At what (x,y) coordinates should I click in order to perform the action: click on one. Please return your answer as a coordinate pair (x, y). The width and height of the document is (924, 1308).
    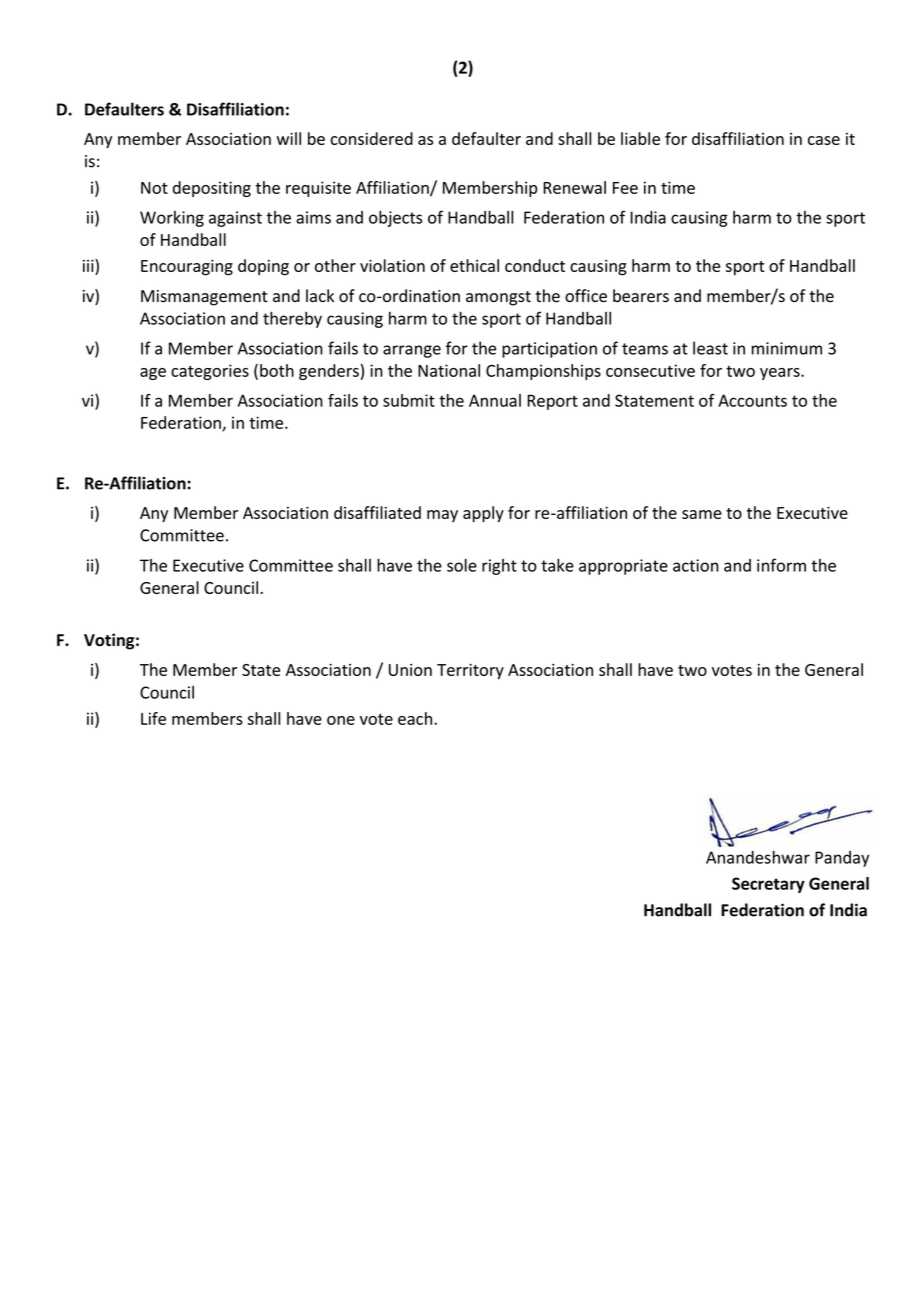
    Looking at the image, I should click on (341, 720).
